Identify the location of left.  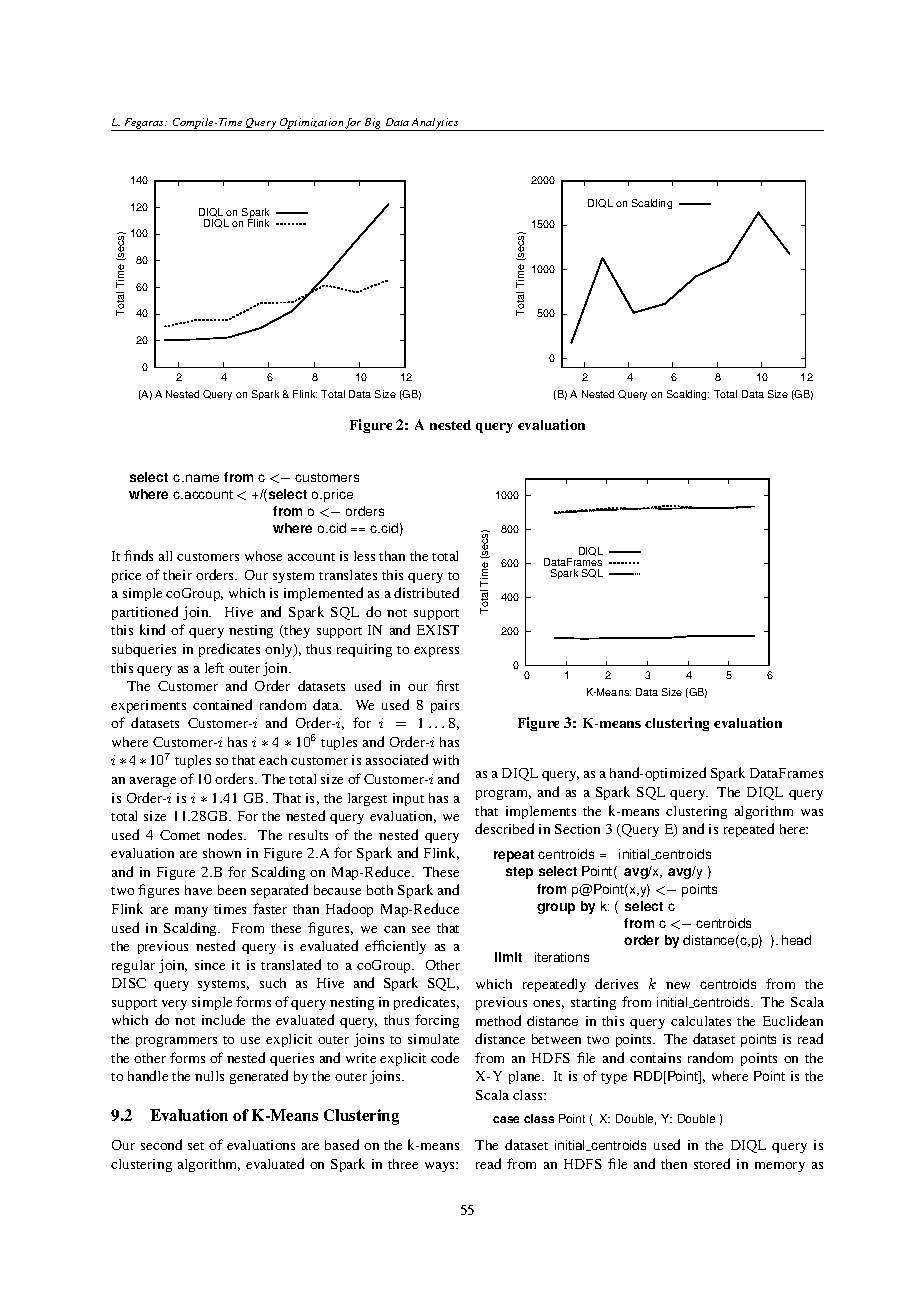
(214, 667).
